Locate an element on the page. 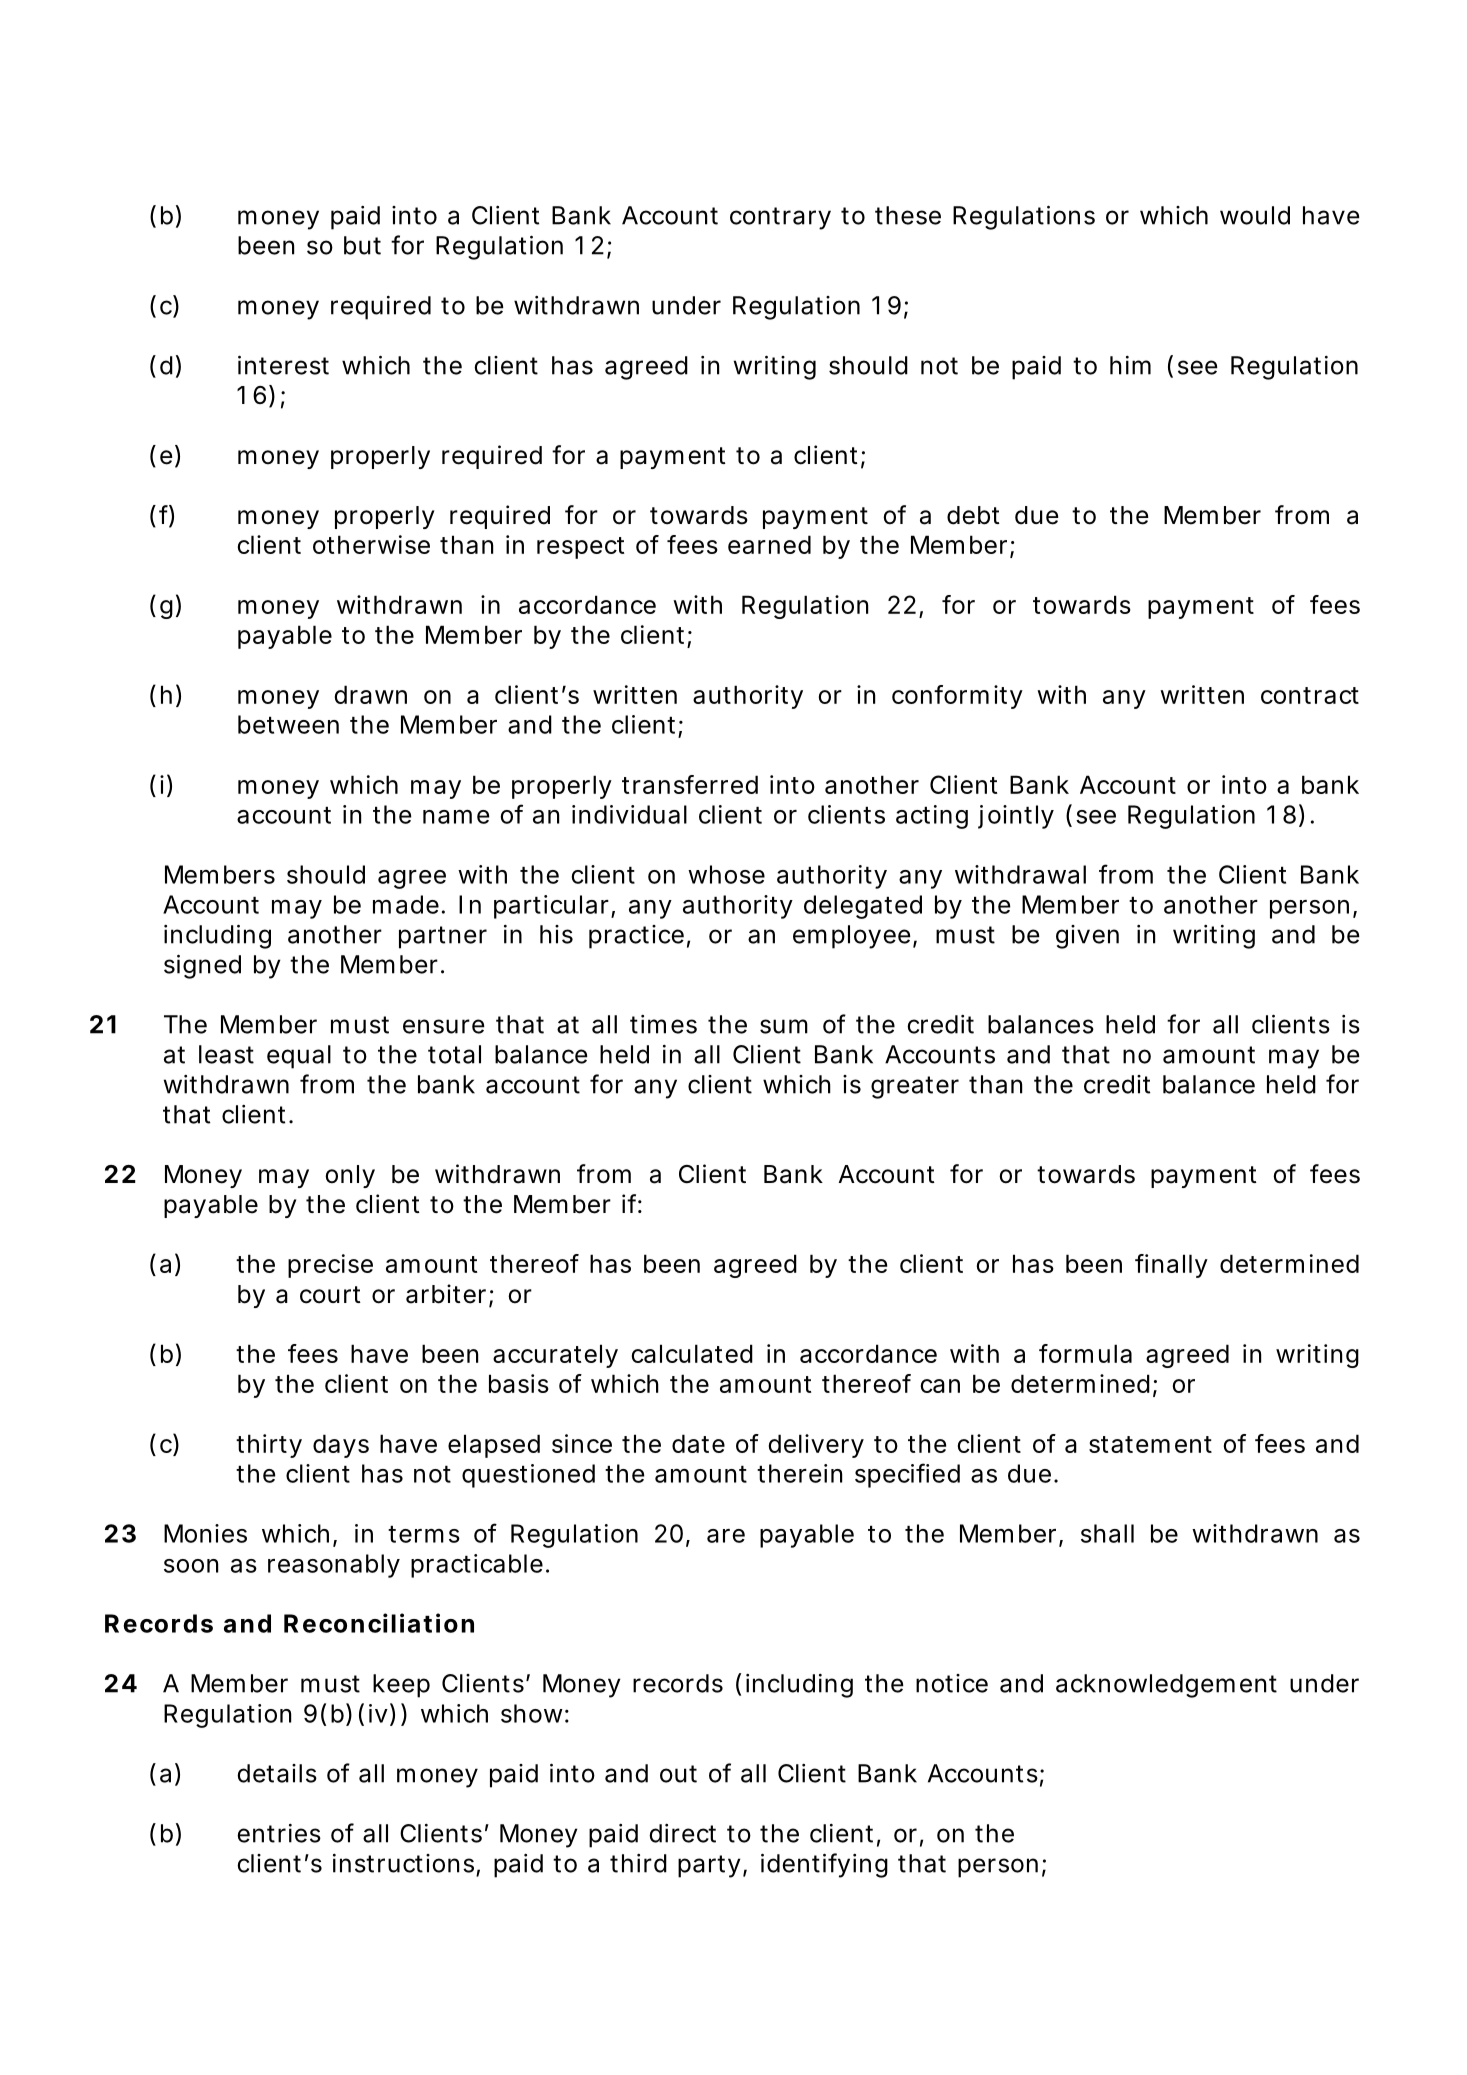  would is located at coordinates (1255, 215).
